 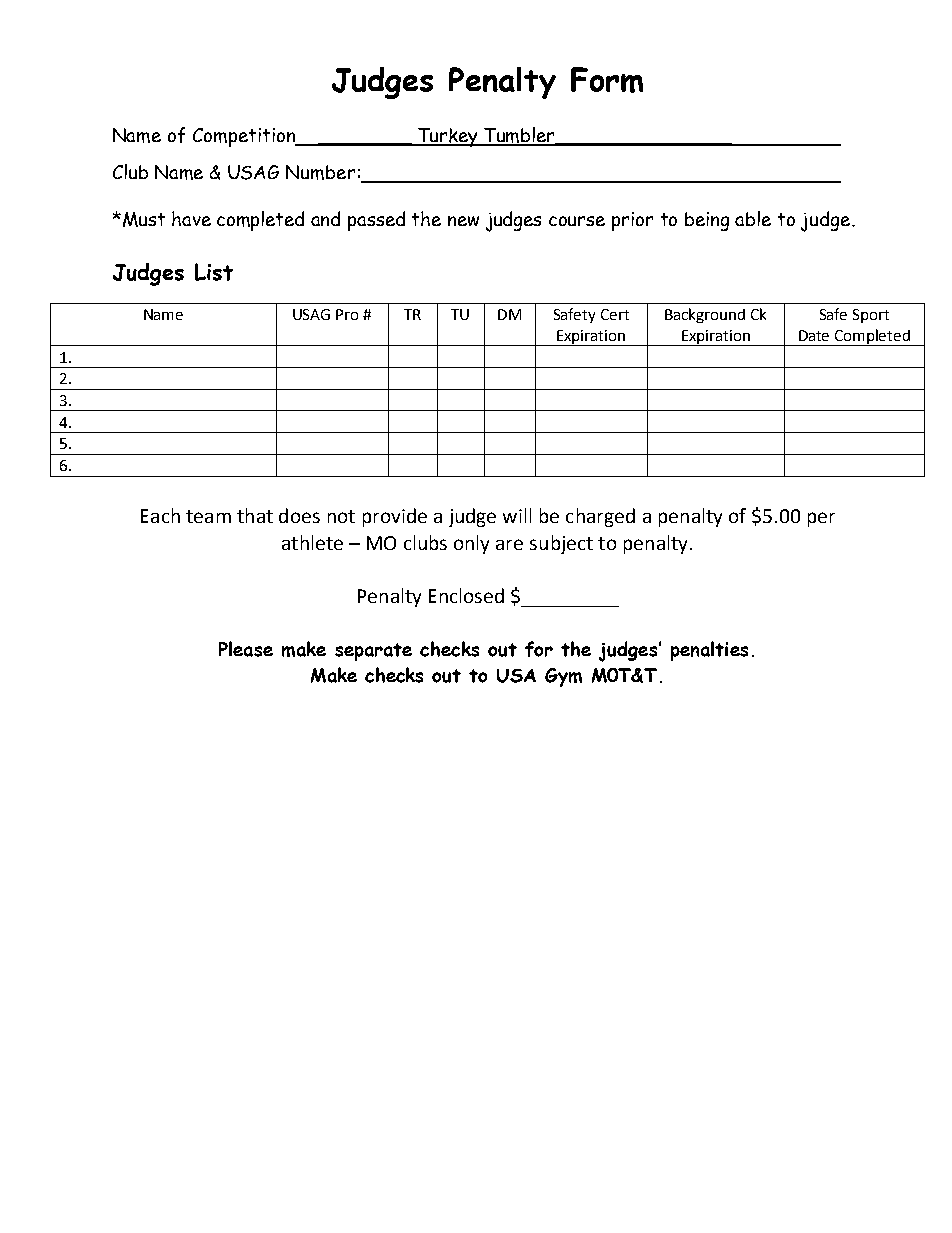 What do you see at coordinates (709, 651) in the screenshot?
I see `penalties` at bounding box center [709, 651].
